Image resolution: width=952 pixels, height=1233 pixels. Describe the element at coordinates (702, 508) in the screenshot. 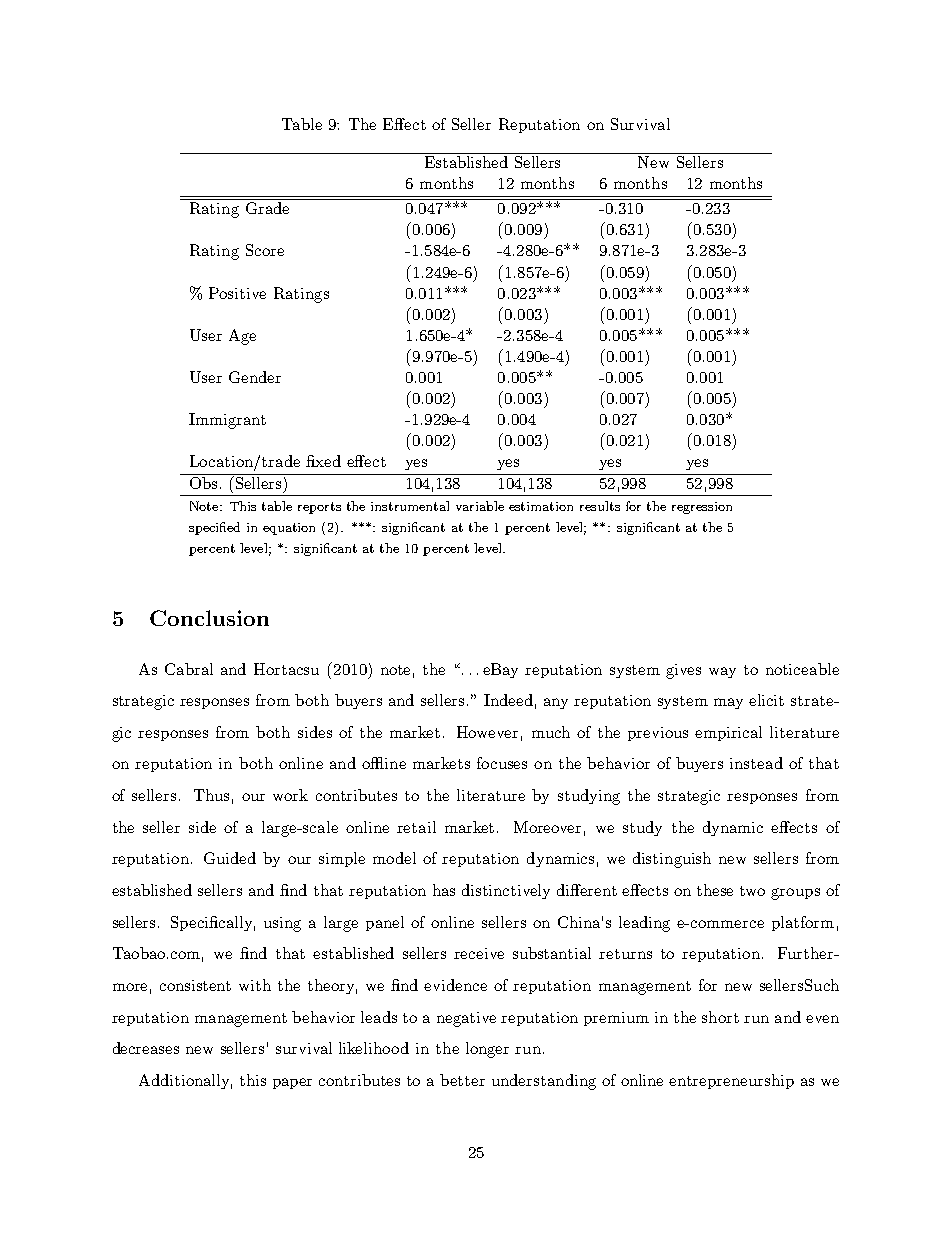

I see `regression` at that location.
